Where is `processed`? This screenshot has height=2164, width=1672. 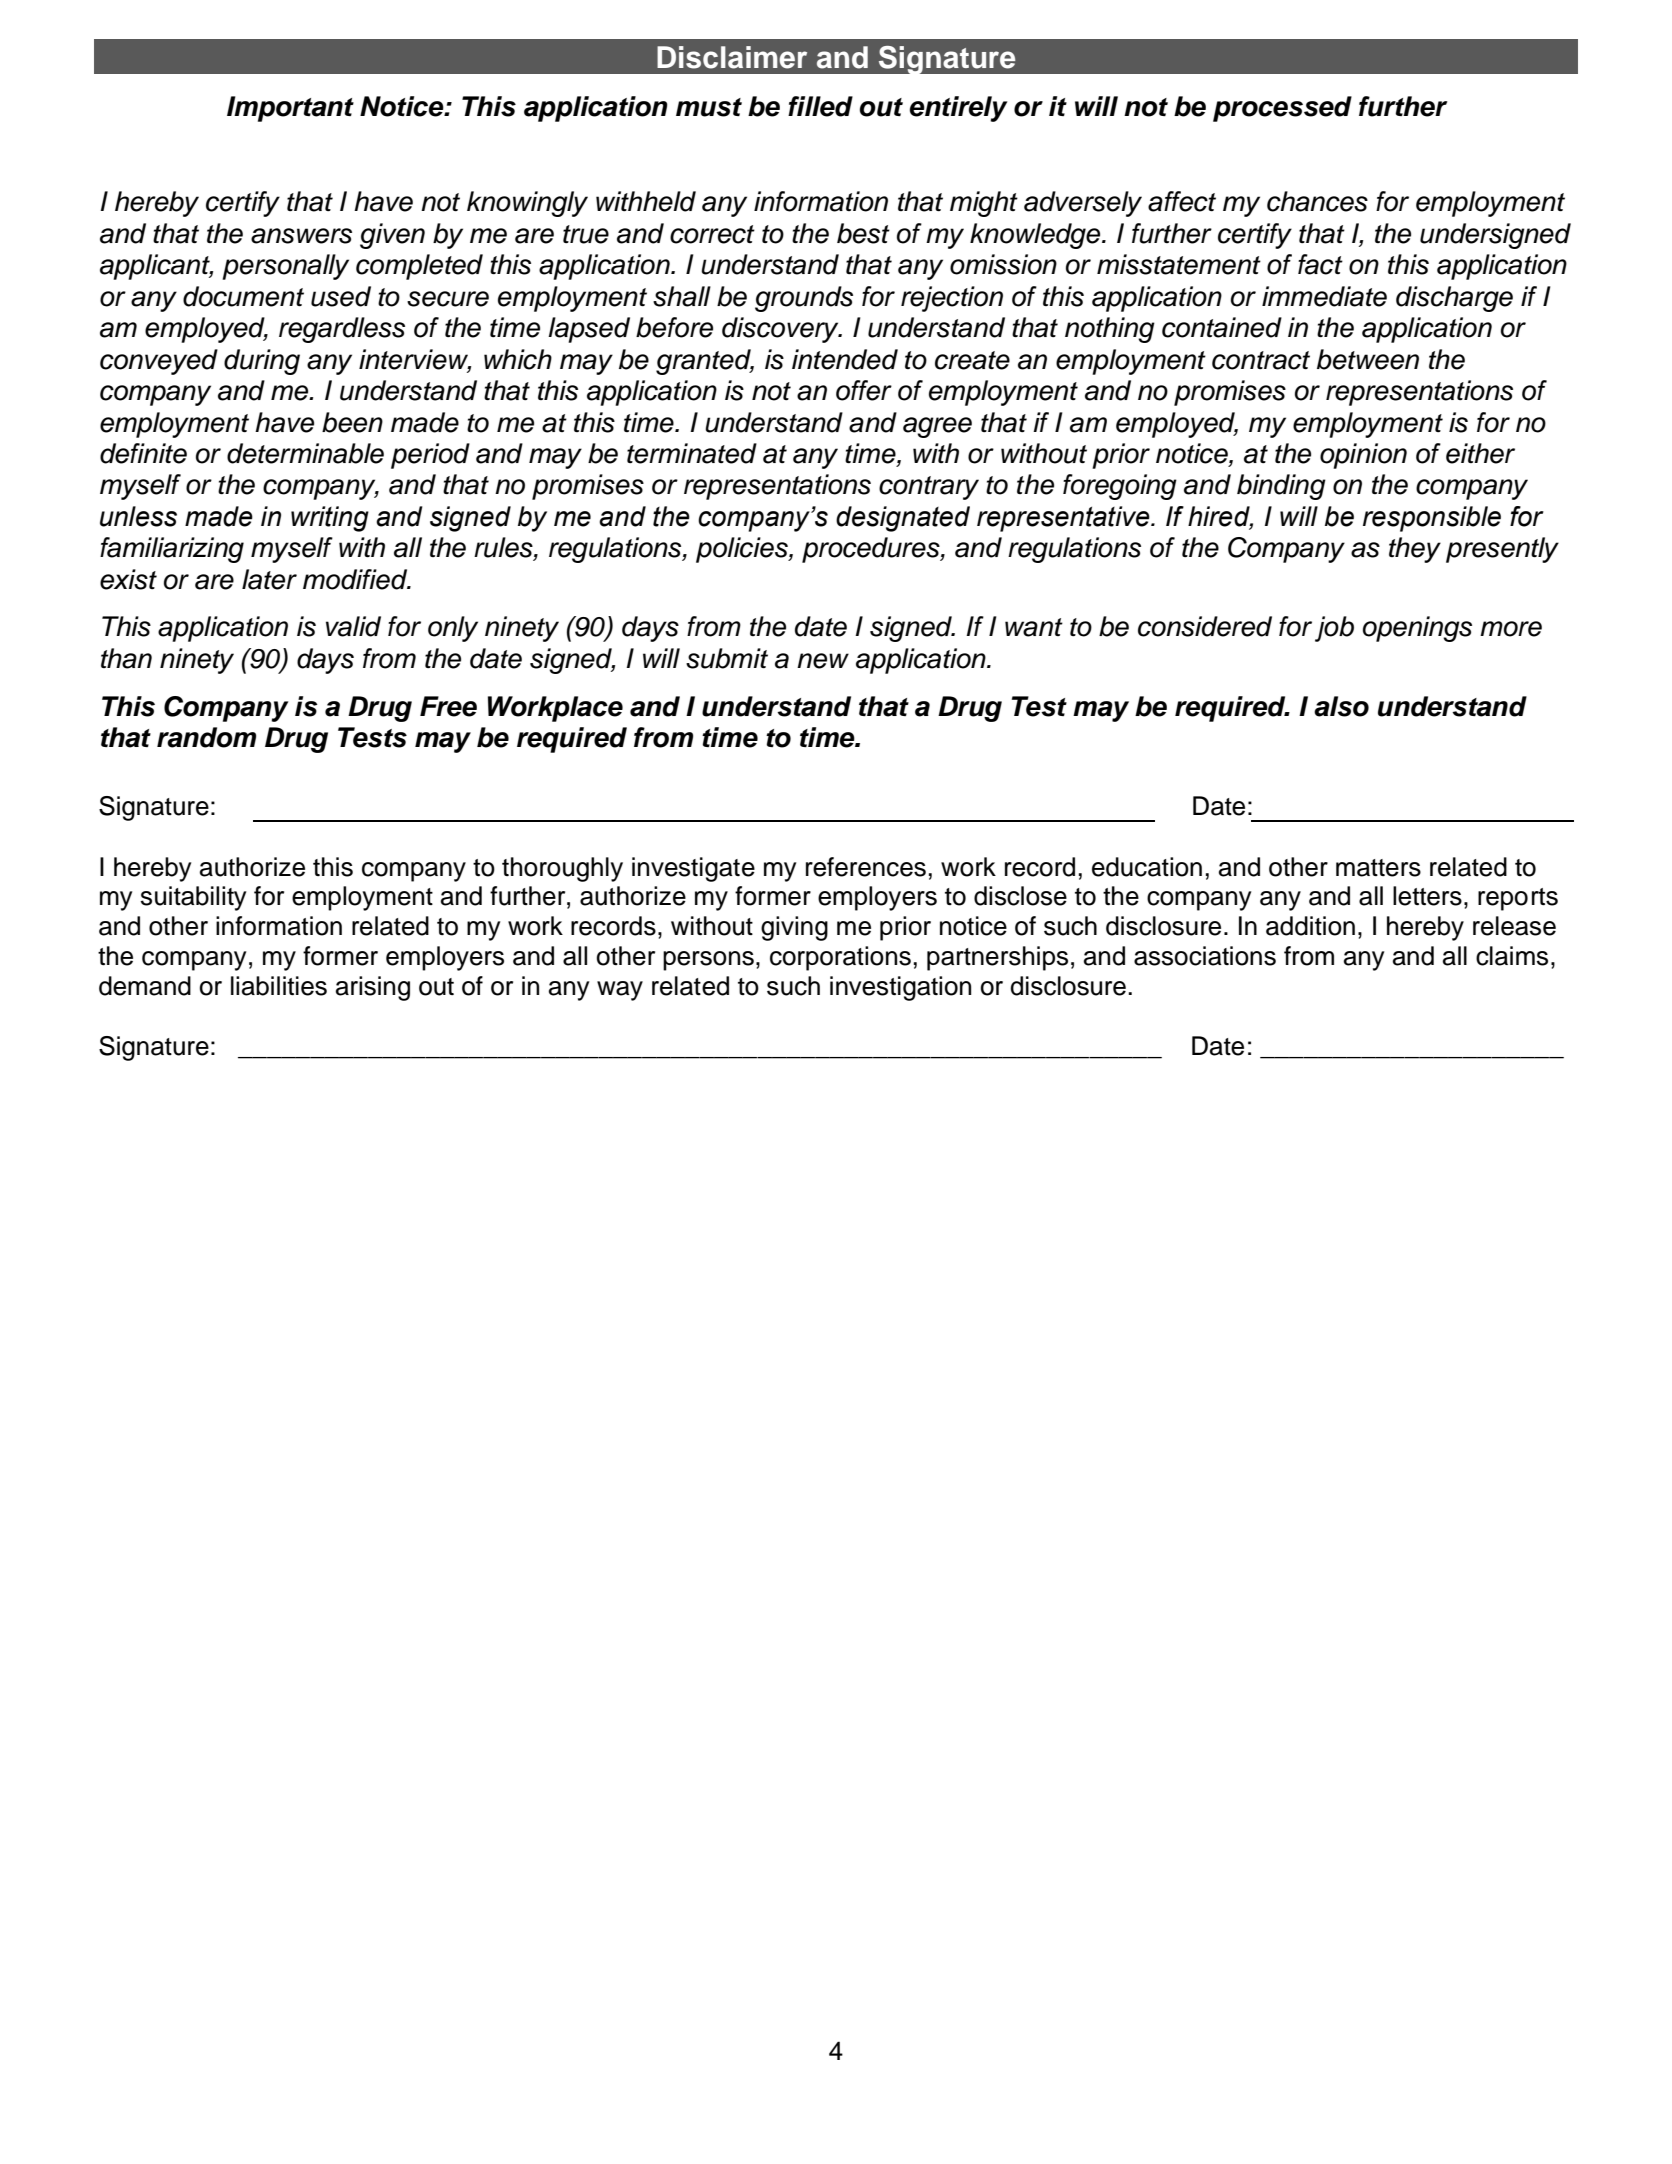
processed is located at coordinates (1282, 109).
